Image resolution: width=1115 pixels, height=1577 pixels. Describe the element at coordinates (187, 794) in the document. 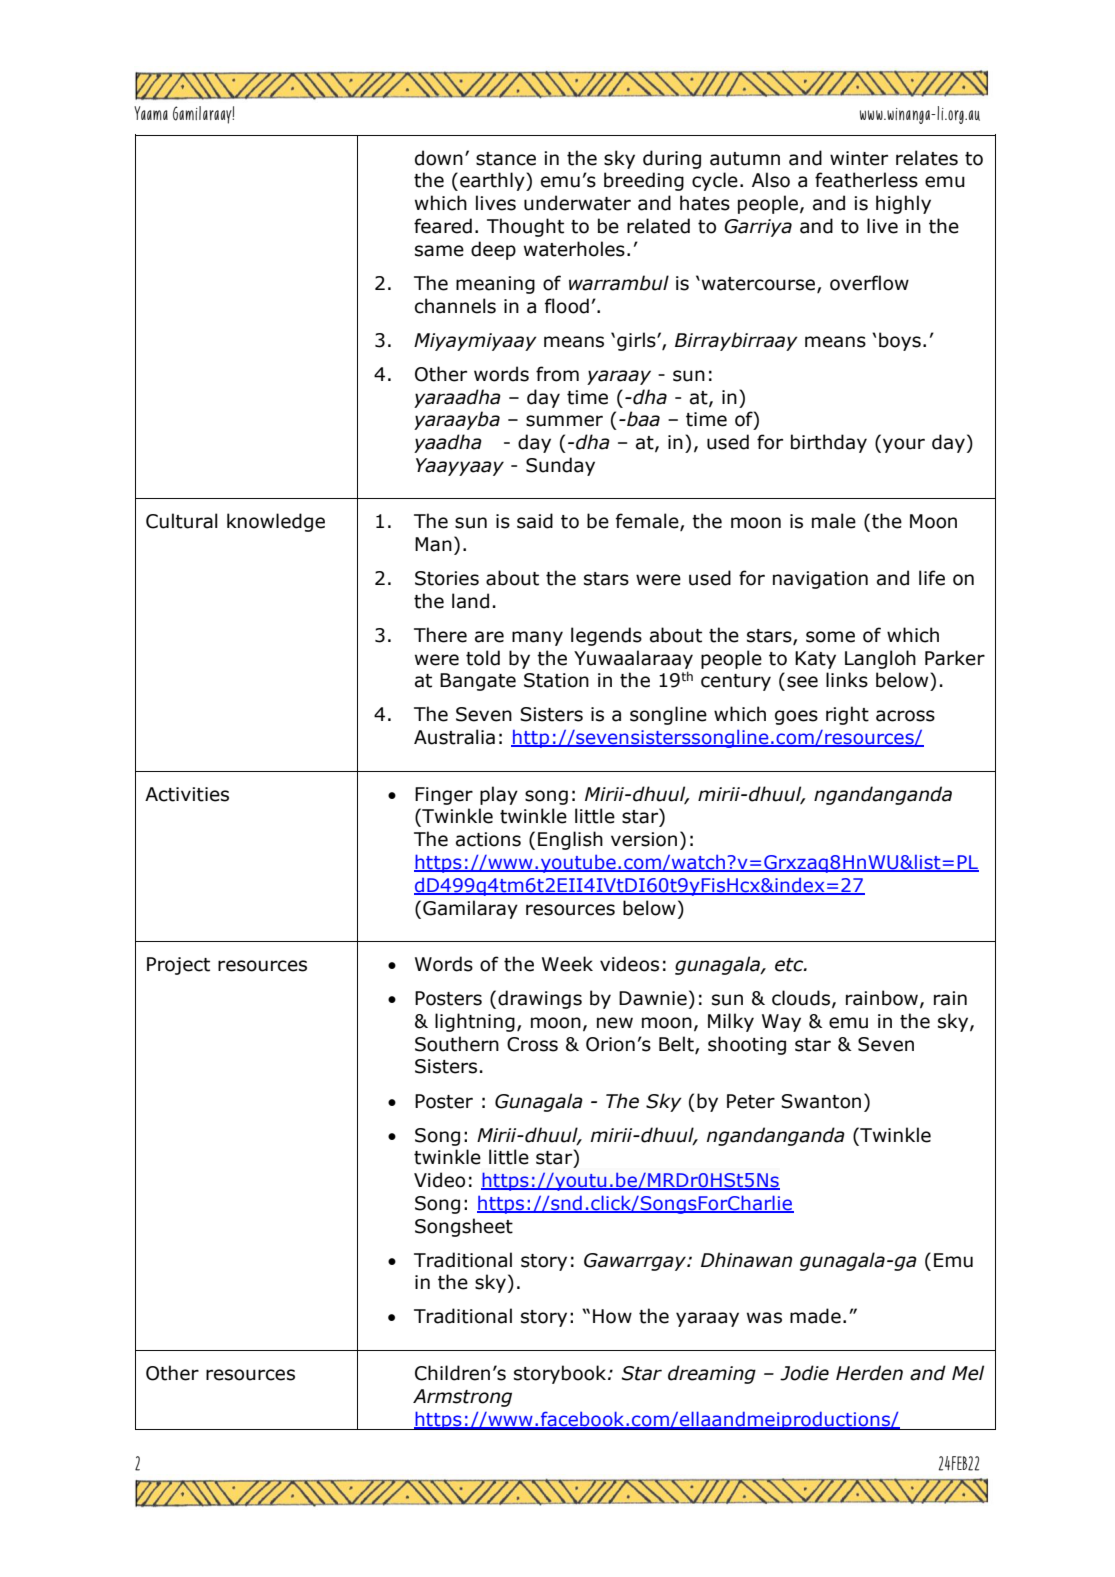

I see `Activities` at that location.
